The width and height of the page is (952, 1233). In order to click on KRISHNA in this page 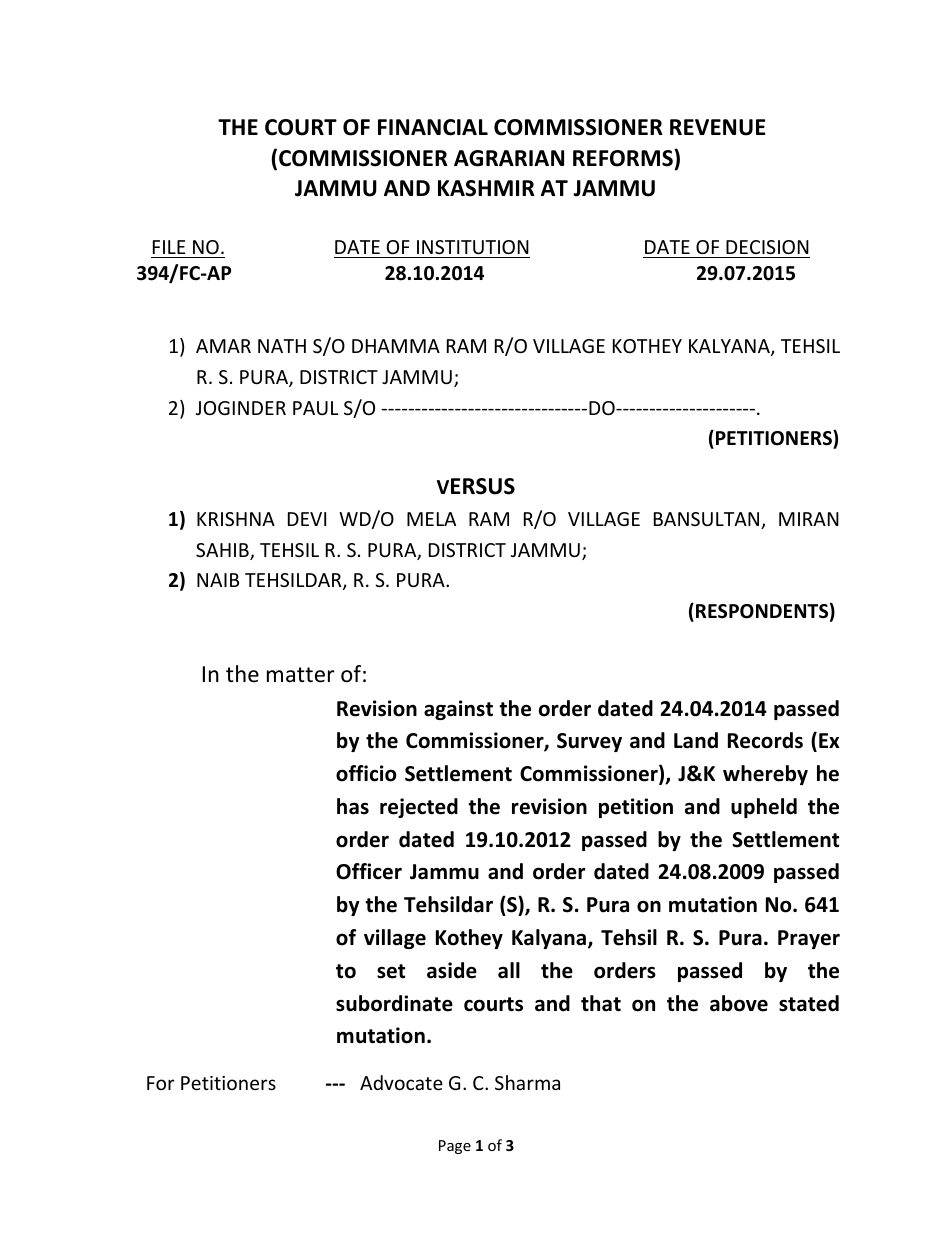, I will do `click(236, 519)`.
